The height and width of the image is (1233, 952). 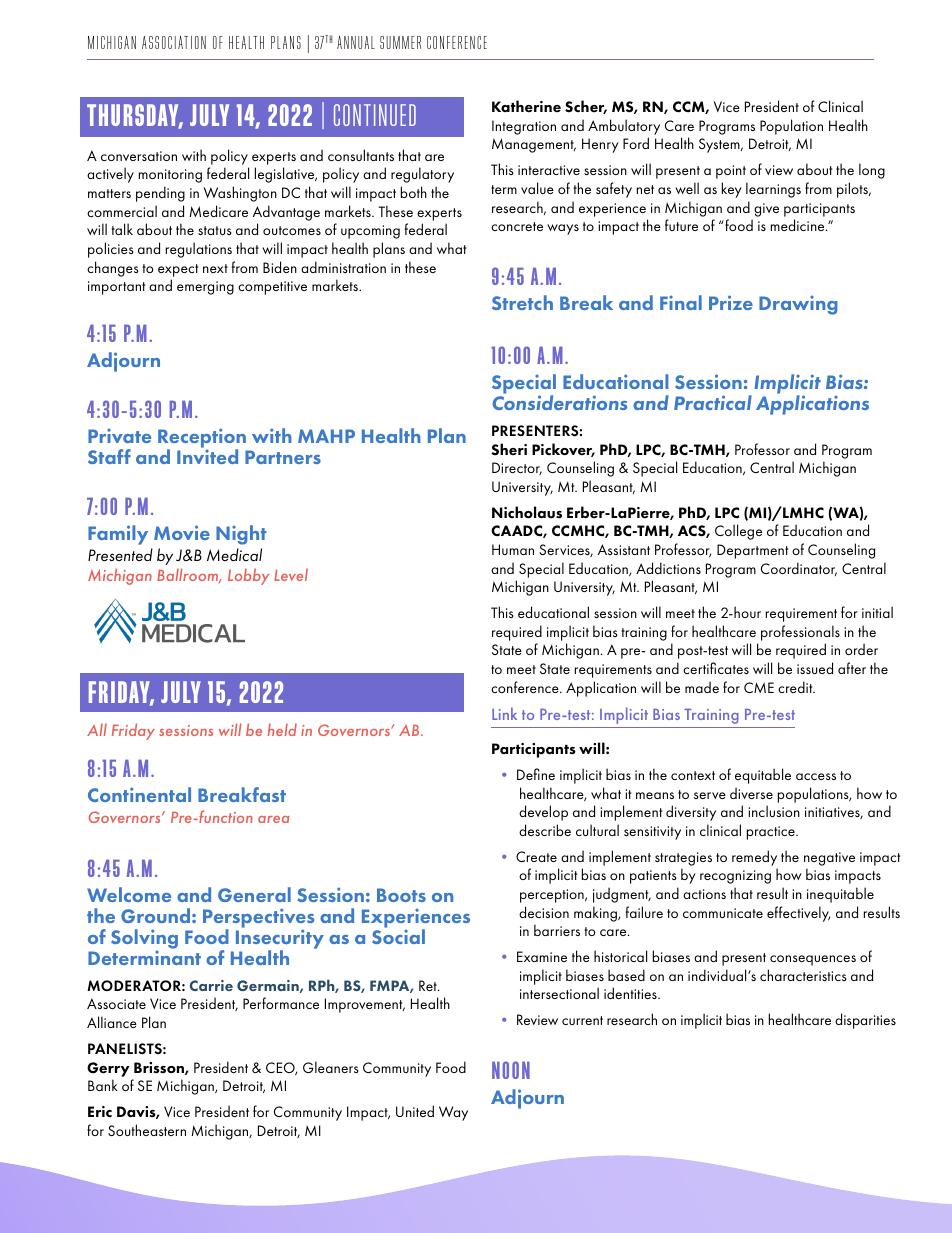 What do you see at coordinates (738, 532) in the image?
I see `College` at bounding box center [738, 532].
